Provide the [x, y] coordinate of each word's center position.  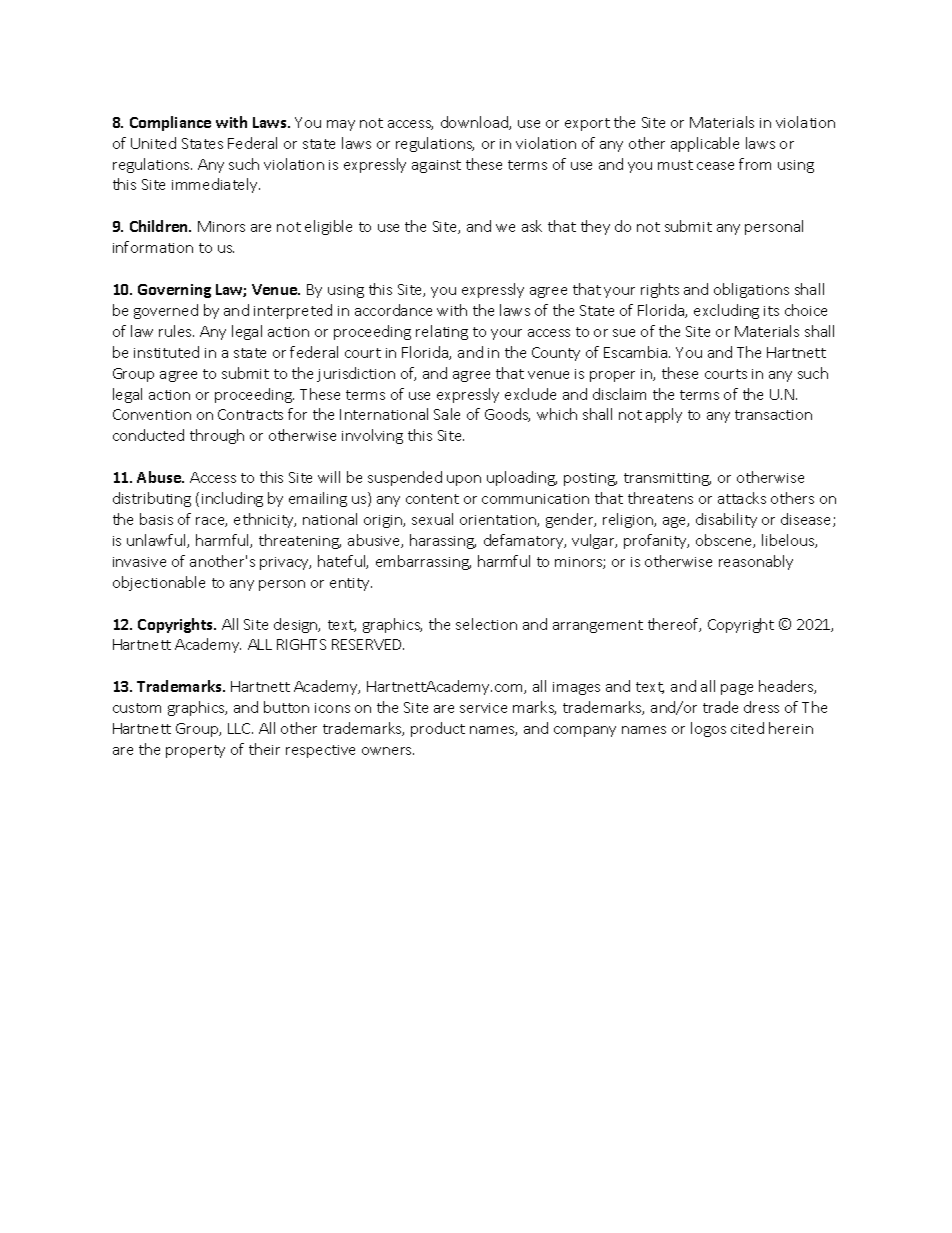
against [436, 166]
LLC [240, 728]
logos [708, 729]
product [438, 729]
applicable [705, 144]
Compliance [170, 123]
